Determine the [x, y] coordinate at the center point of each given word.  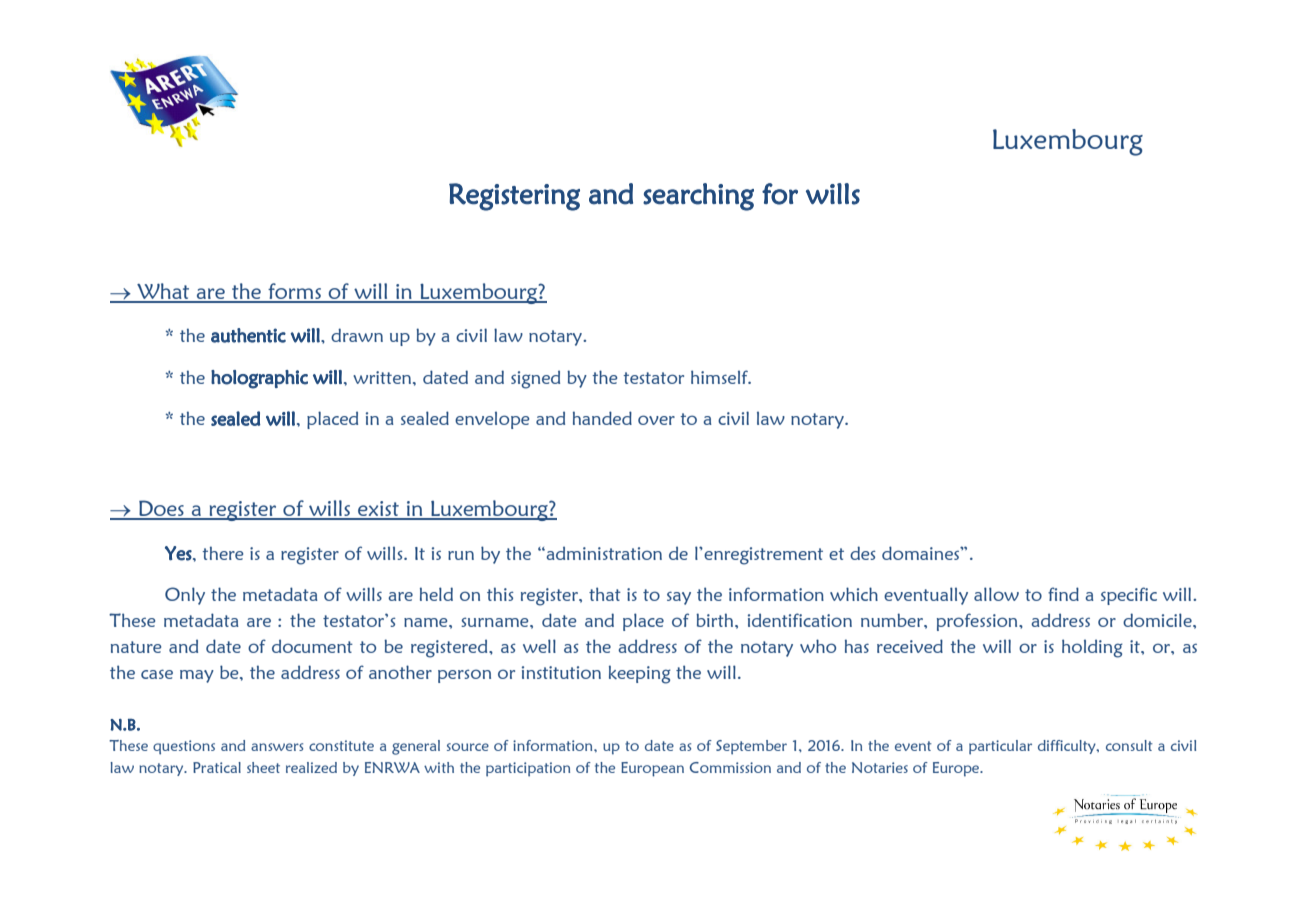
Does [161, 509]
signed [535, 379]
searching [698, 197]
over [656, 420]
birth [716, 620]
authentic [248, 335]
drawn [357, 335]
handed [602, 418]
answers [277, 747]
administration [603, 553]
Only [185, 596]
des [863, 553]
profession [978, 622]
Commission [730, 767]
